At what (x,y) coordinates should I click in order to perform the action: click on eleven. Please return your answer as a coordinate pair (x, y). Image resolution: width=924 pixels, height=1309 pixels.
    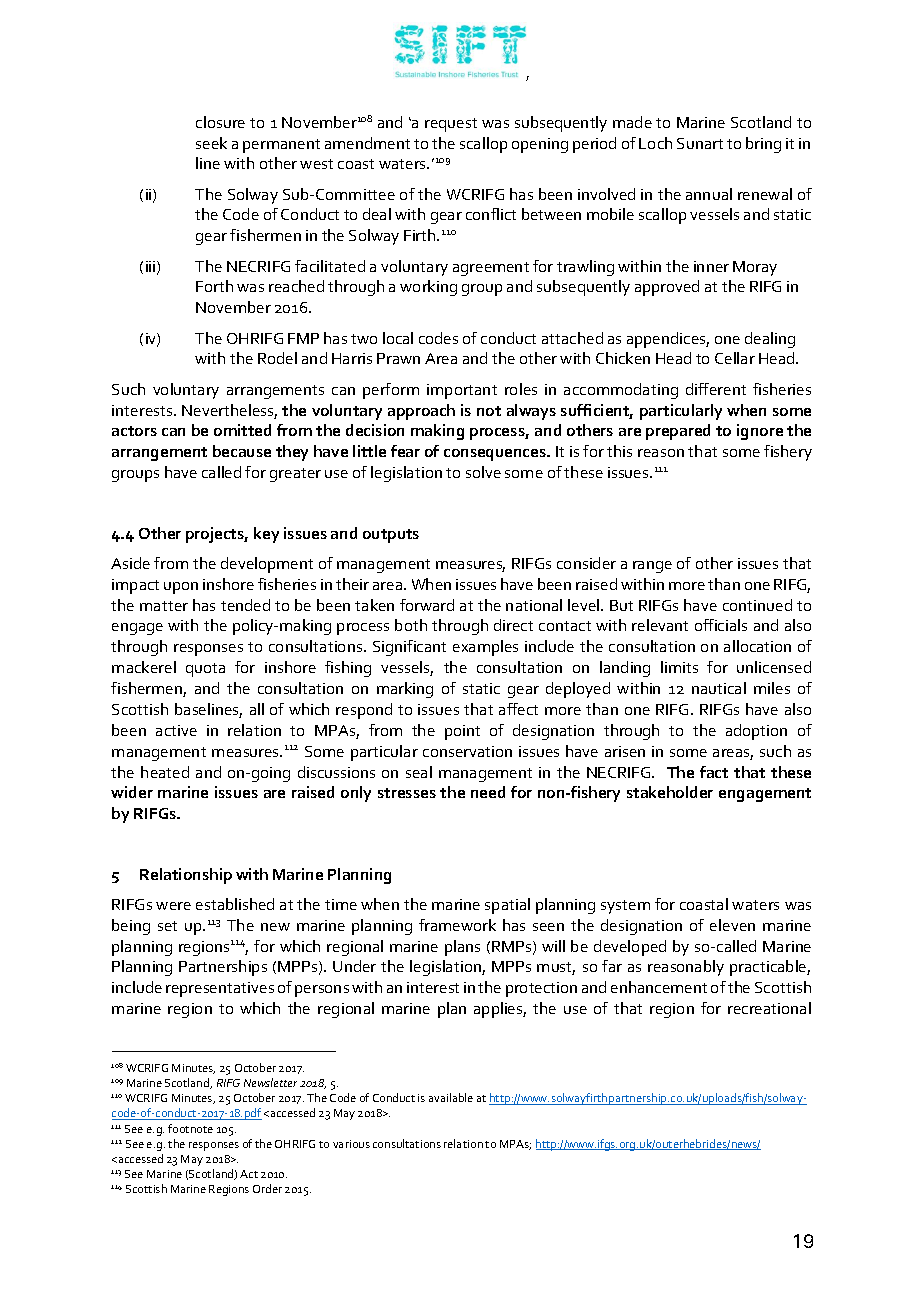
    Looking at the image, I should click on (732, 925).
